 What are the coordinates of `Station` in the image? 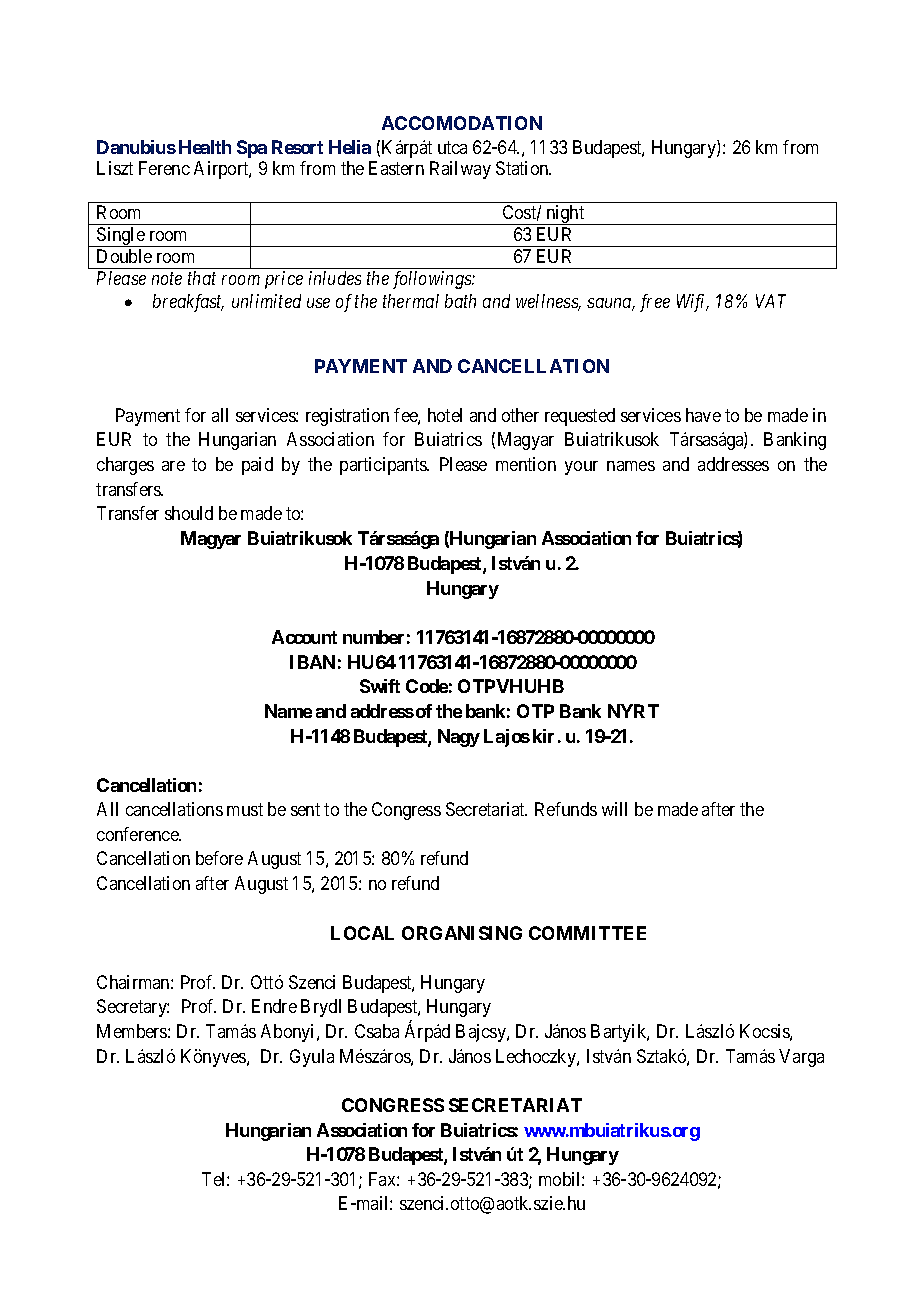 It's located at (523, 168).
